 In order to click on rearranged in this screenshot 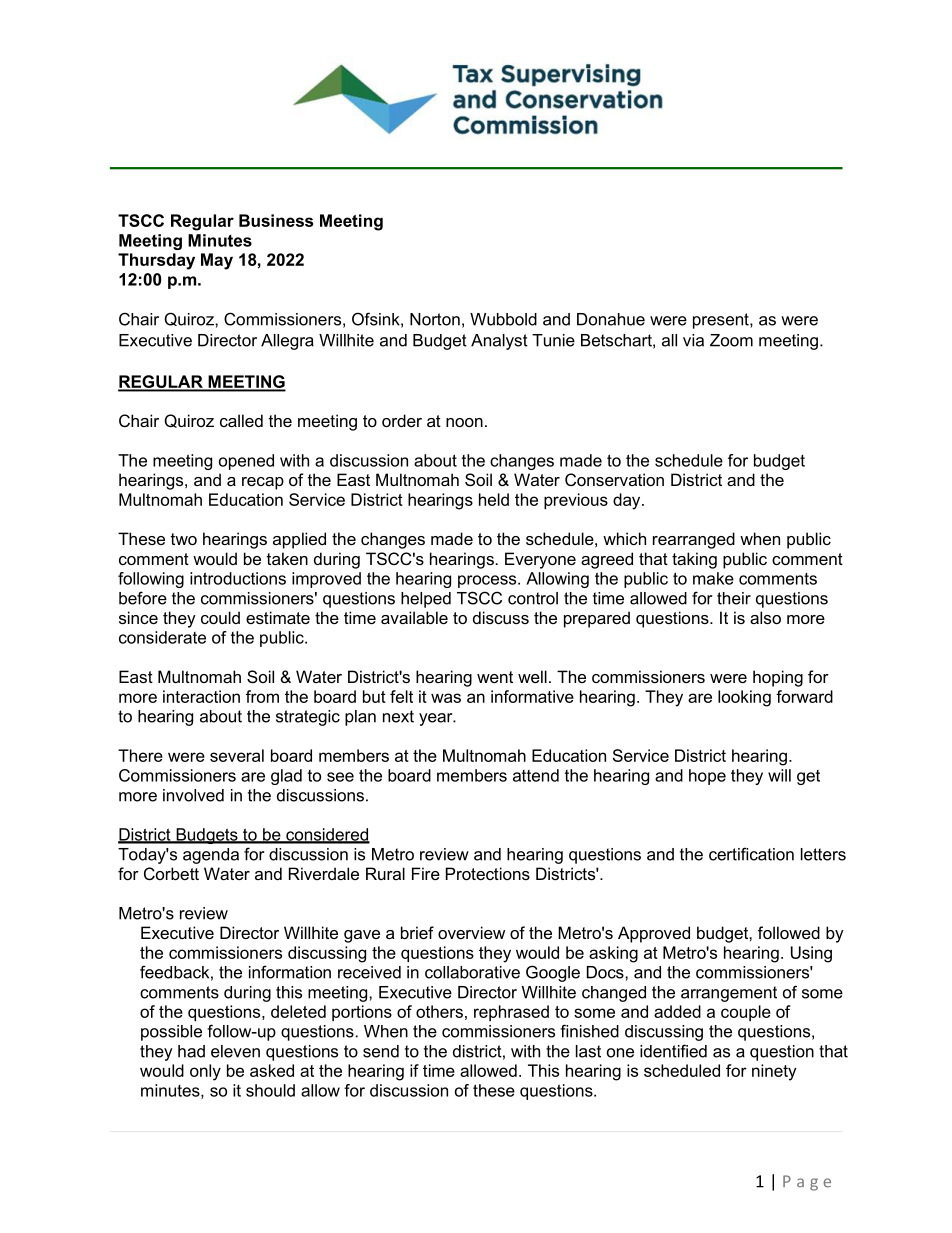, I will do `click(694, 540)`.
